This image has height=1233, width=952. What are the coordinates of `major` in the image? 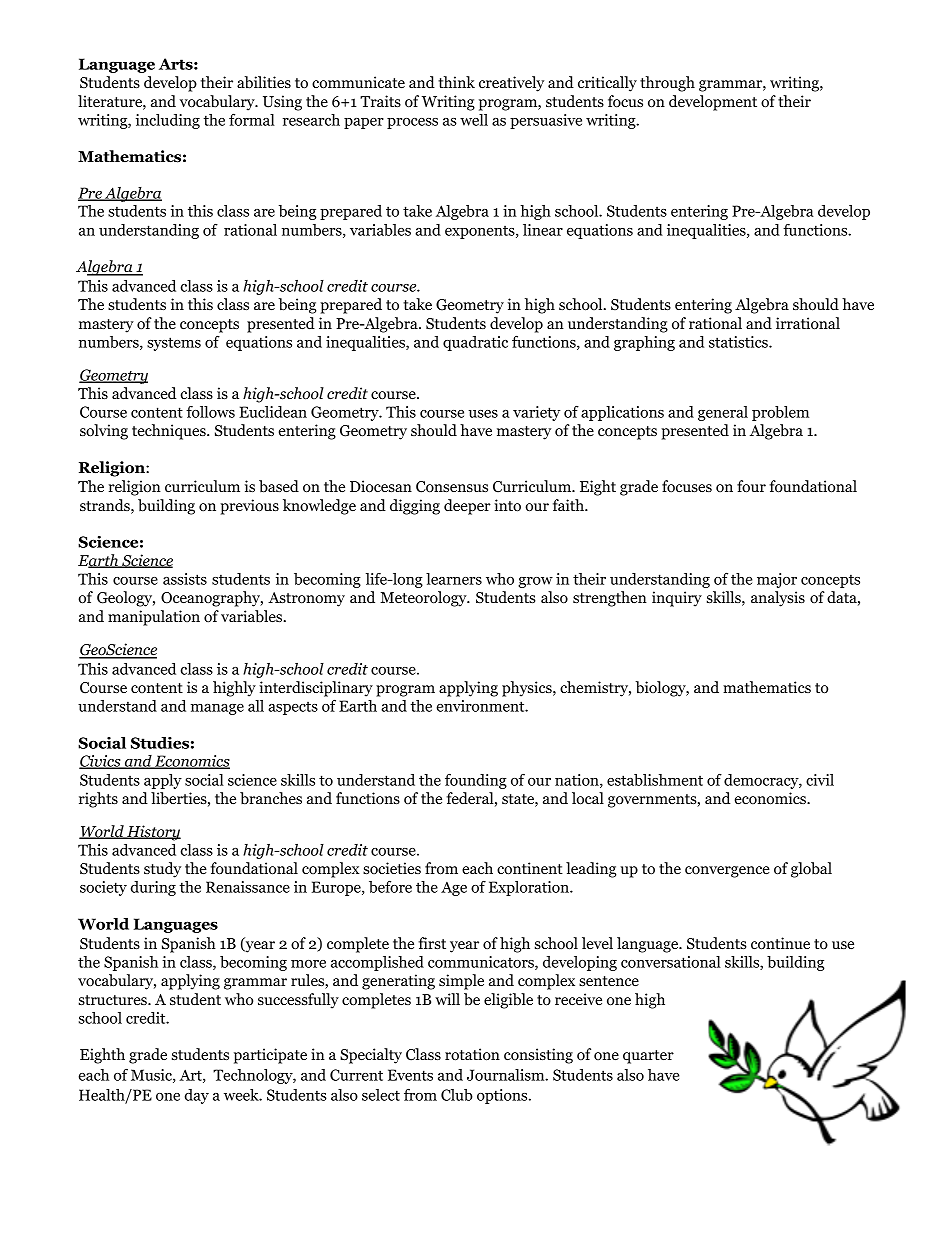 It's located at (777, 580).
